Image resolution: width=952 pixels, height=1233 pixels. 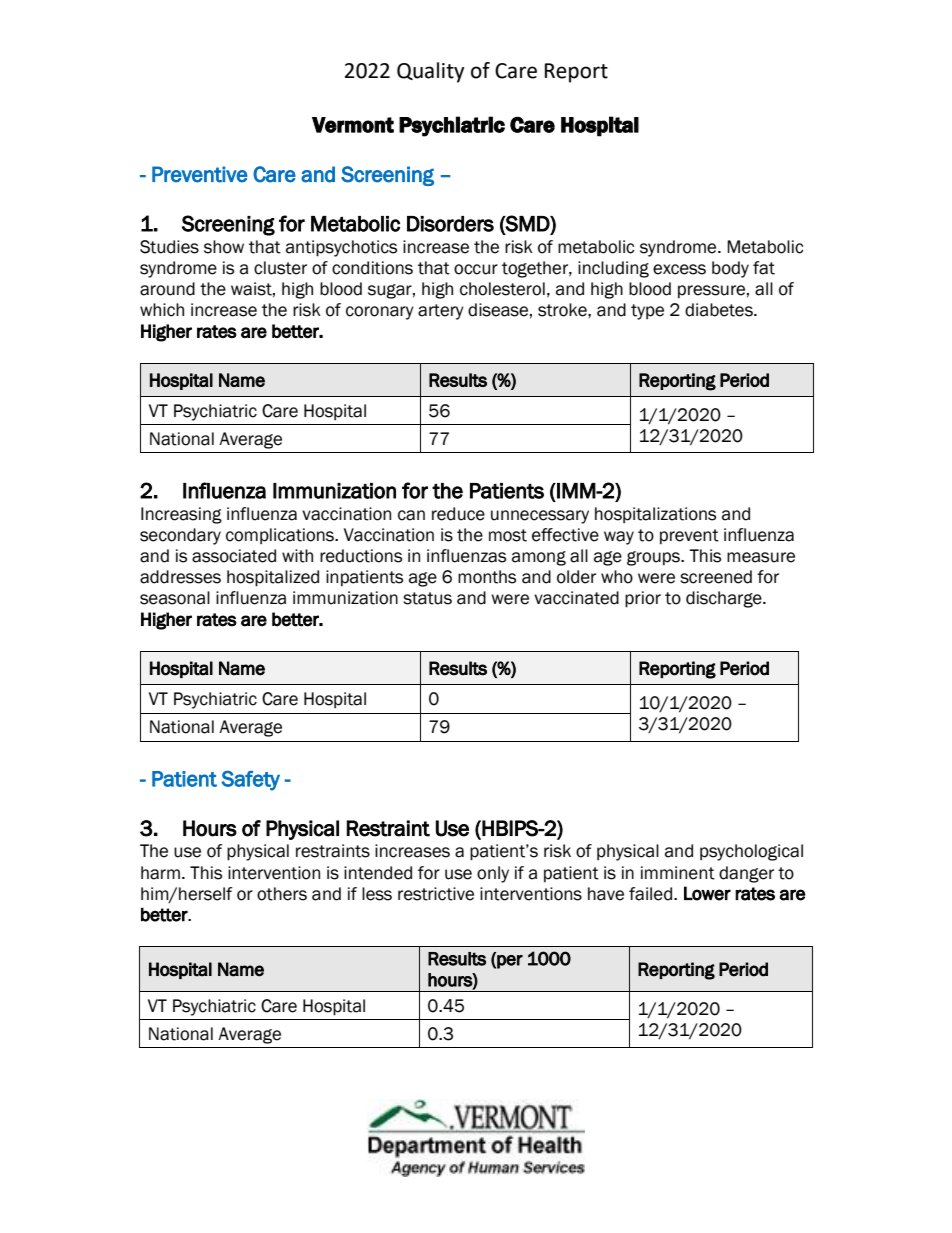 I want to click on occur, so click(x=476, y=269).
